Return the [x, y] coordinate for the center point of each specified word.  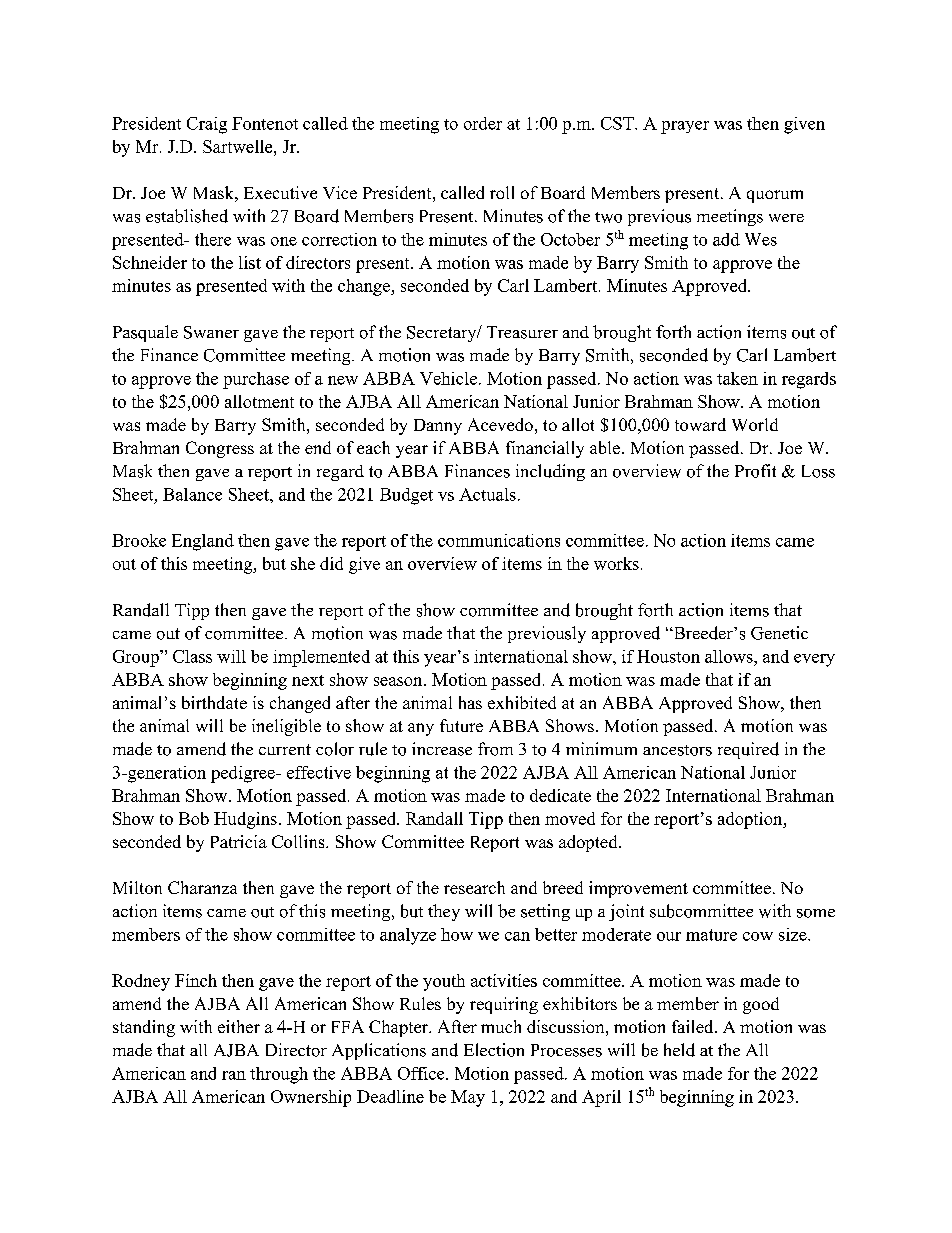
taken [737, 378]
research [474, 887]
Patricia [239, 841]
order [483, 123]
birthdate [214, 702]
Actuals [487, 494]
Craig [207, 125]
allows [730, 656]
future [461, 725]
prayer [685, 127]
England [203, 542]
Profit [755, 471]
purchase [256, 380]
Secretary [443, 334]
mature [711, 935]
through [279, 1075]
